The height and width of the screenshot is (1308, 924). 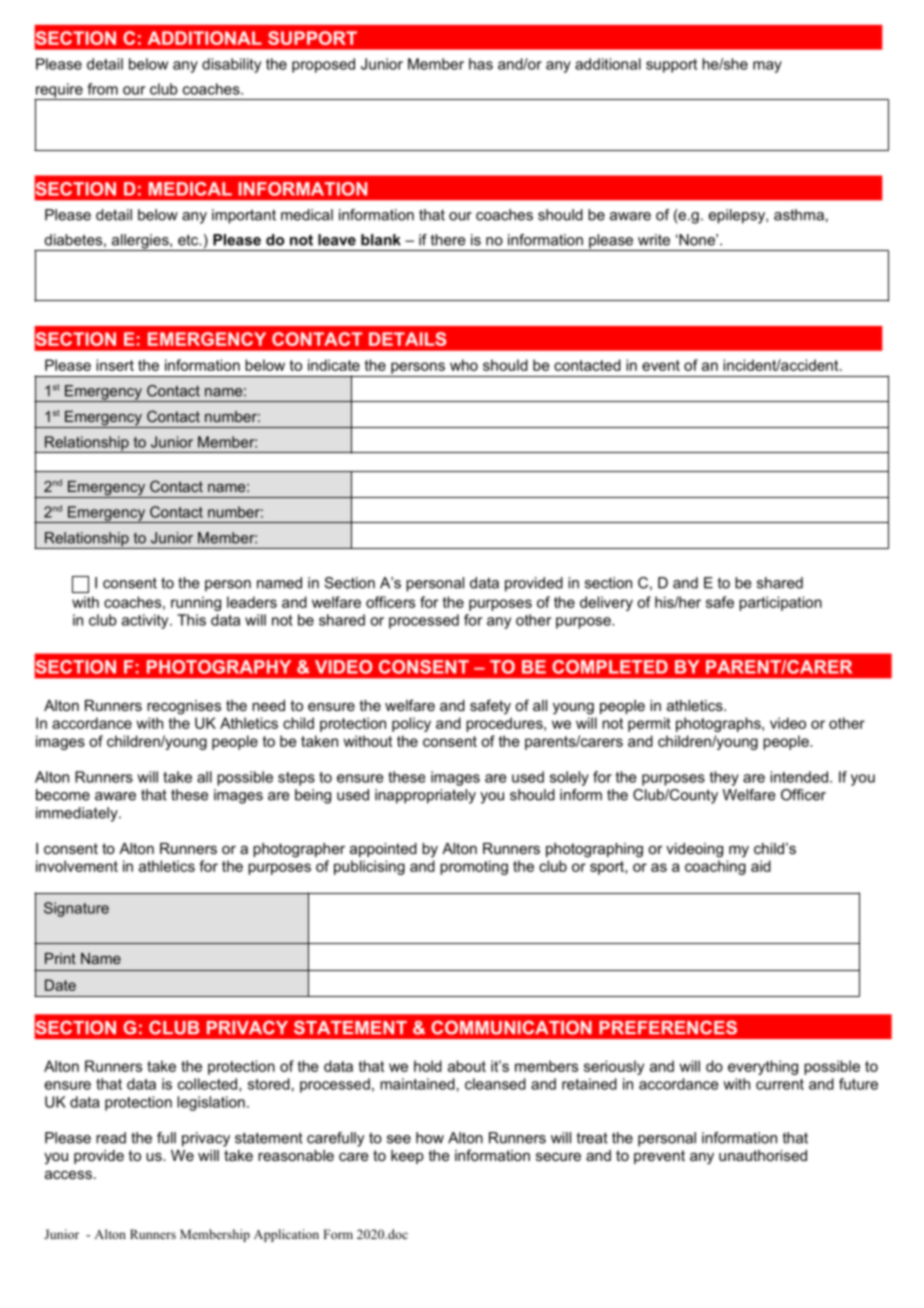 I want to click on who, so click(x=464, y=365).
